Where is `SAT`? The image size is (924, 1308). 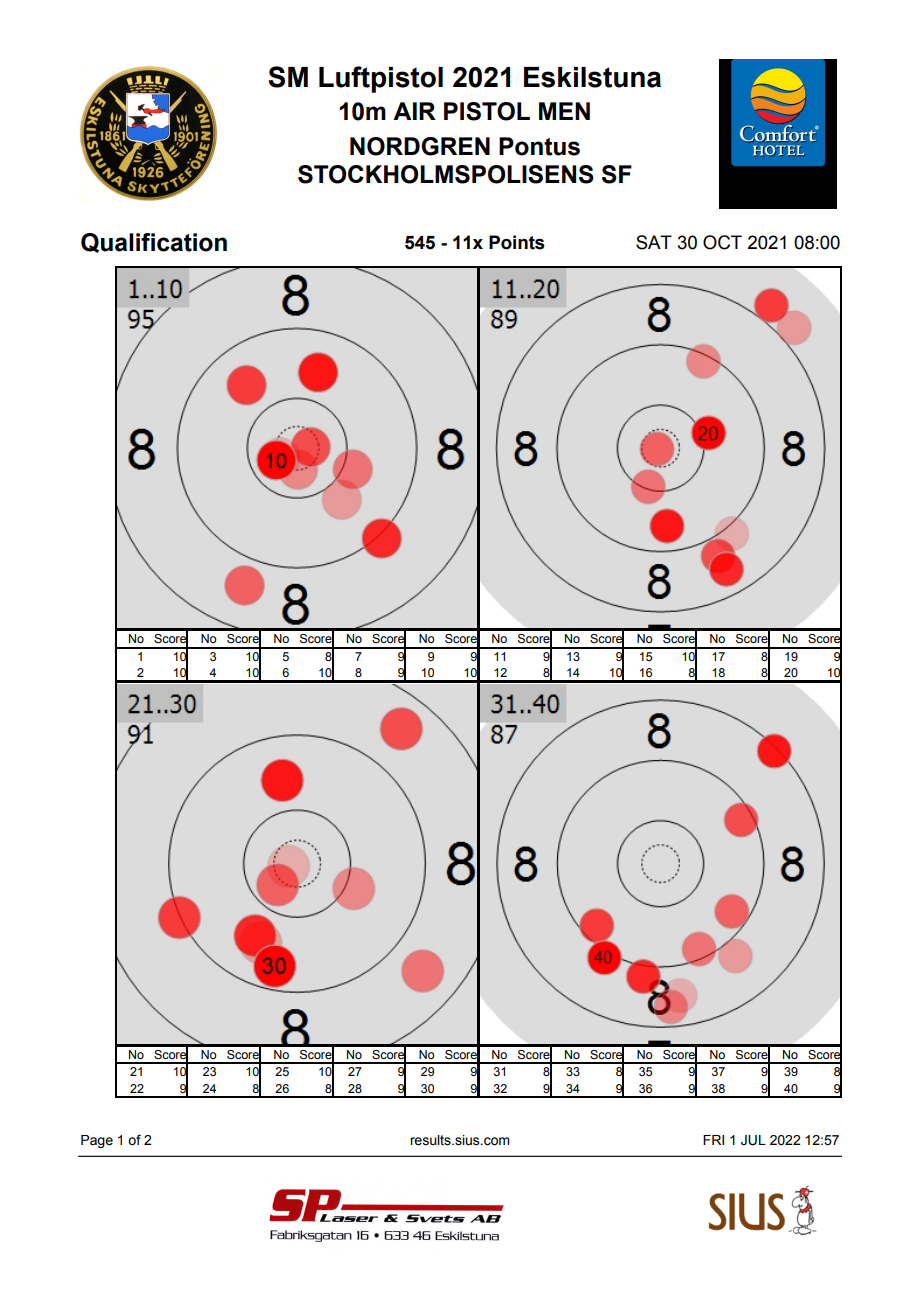 SAT is located at coordinates (654, 242).
